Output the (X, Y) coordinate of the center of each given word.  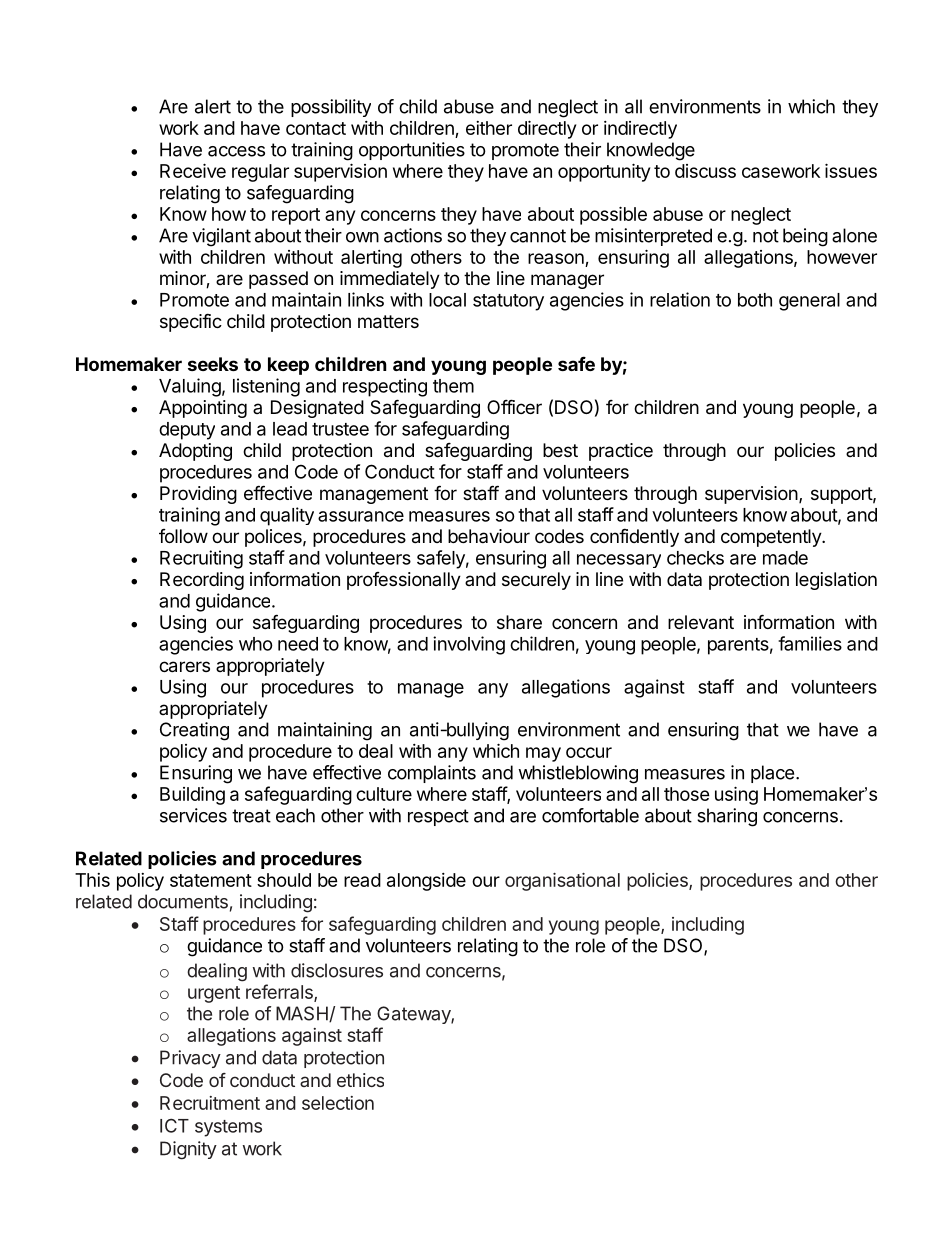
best (560, 450)
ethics (360, 1080)
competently (772, 538)
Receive (193, 170)
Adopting (195, 452)
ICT (174, 1125)
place (772, 774)
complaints (432, 774)
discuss (705, 171)
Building (192, 795)
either (489, 128)
